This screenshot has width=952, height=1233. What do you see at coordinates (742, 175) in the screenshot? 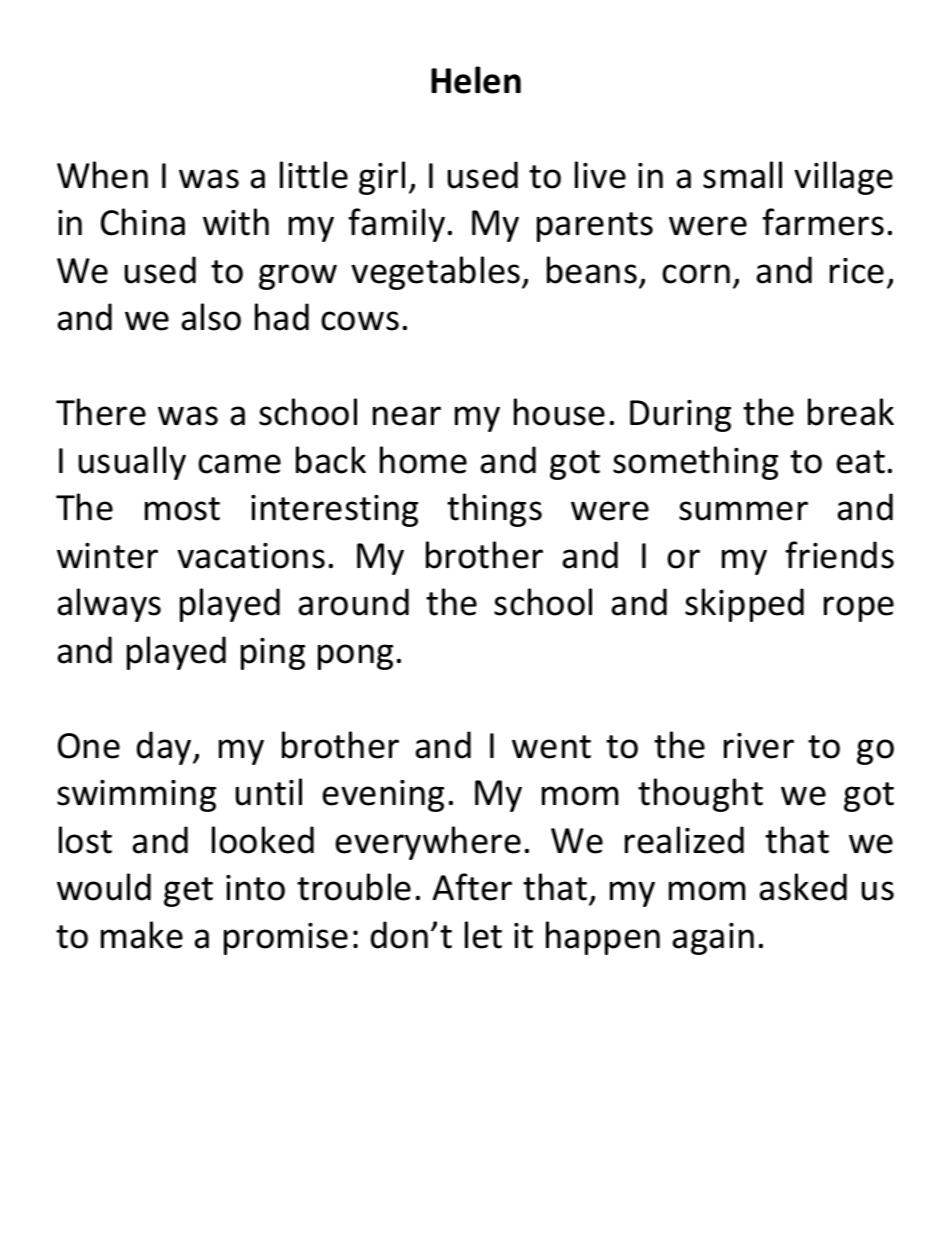
I see `small` at bounding box center [742, 175].
